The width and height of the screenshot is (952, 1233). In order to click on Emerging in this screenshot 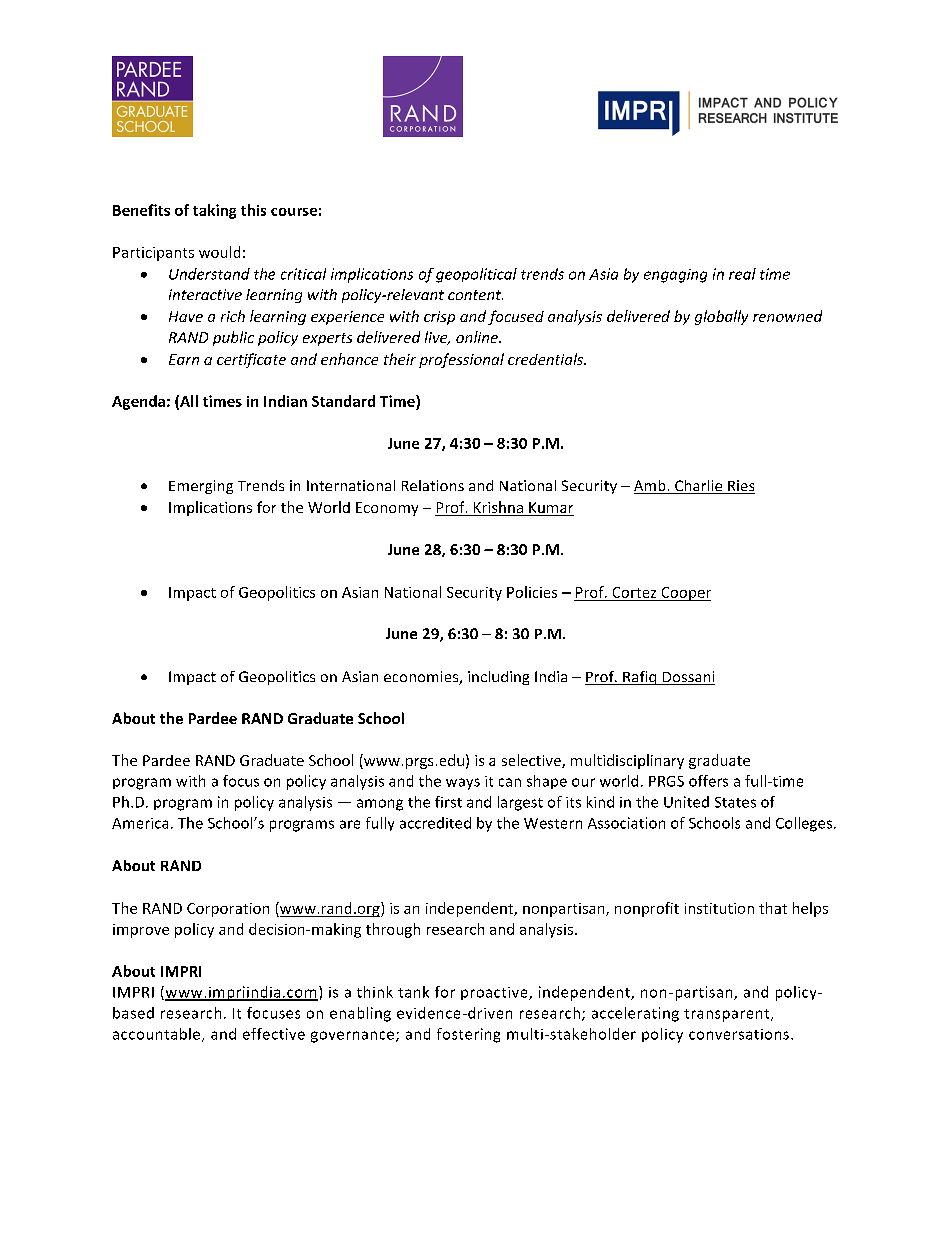, I will do `click(201, 487)`.
